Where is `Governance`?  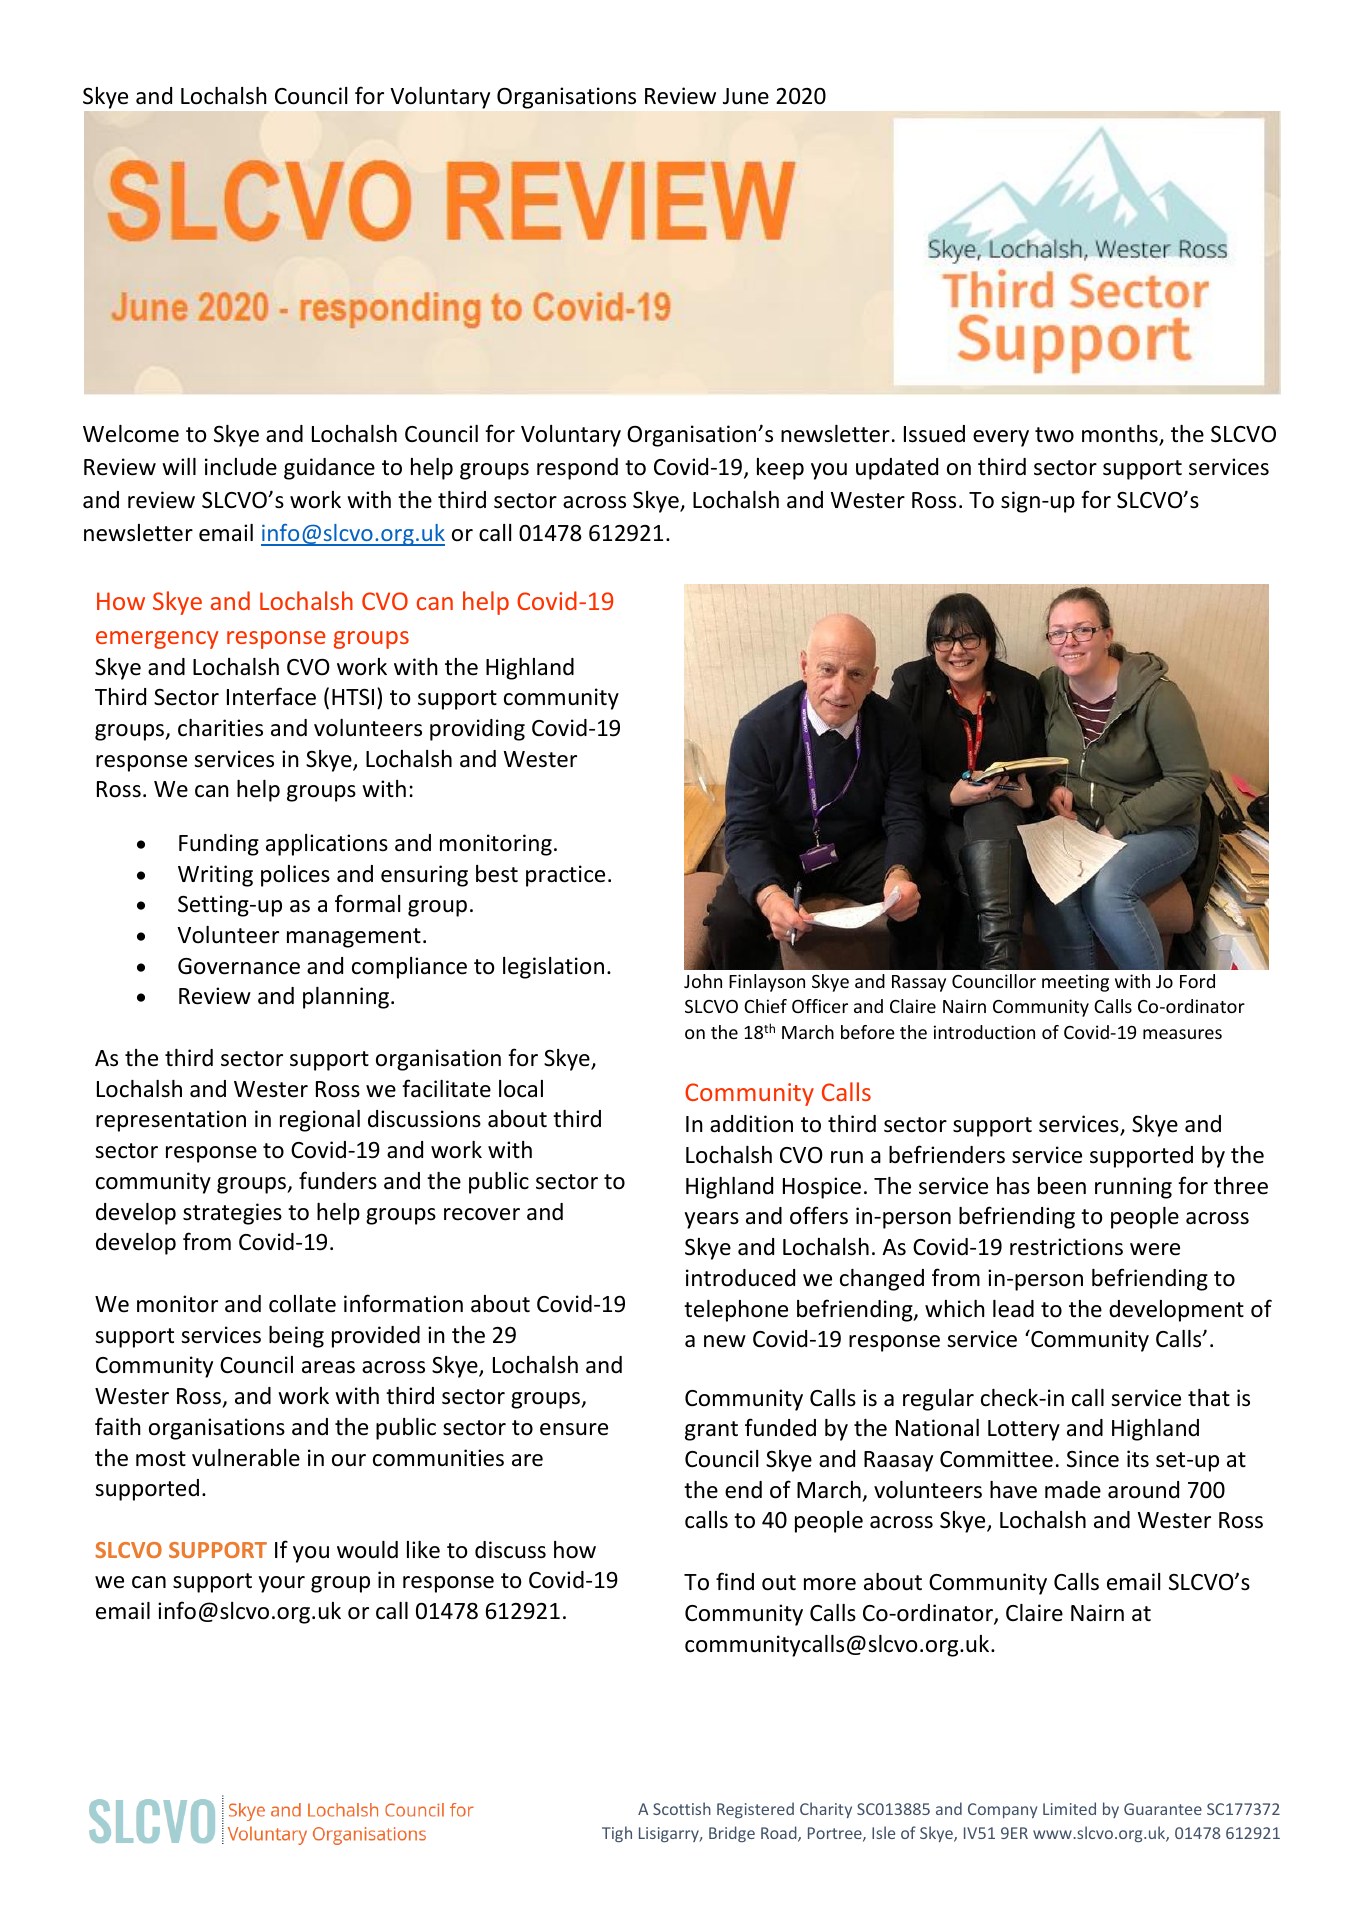 Governance is located at coordinates (239, 966).
